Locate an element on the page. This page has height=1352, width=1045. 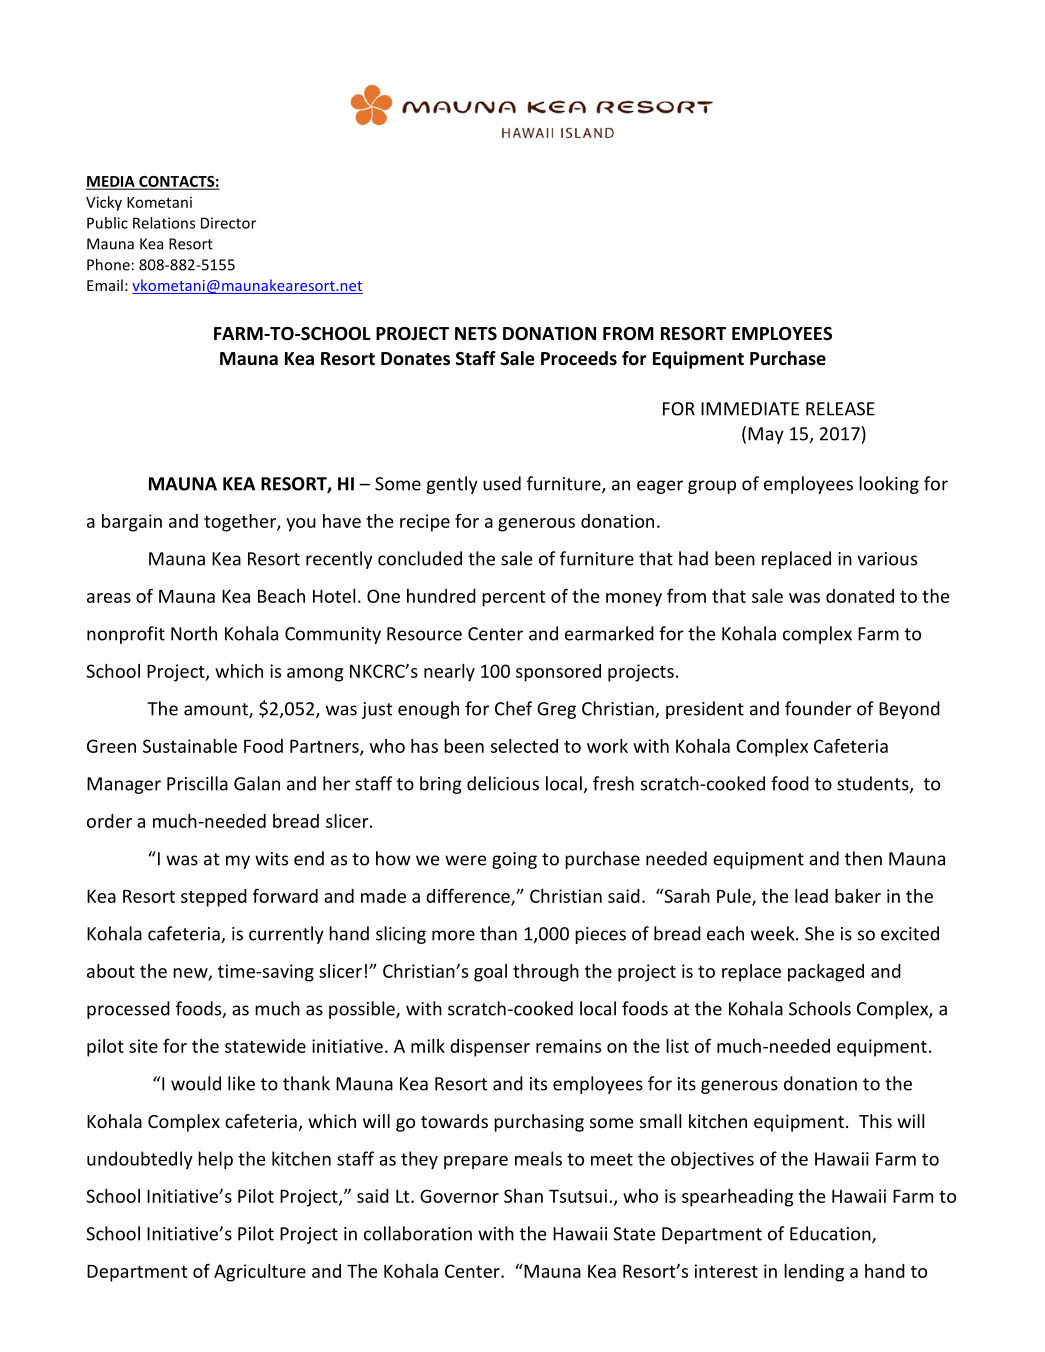
Shan is located at coordinates (523, 1196).
